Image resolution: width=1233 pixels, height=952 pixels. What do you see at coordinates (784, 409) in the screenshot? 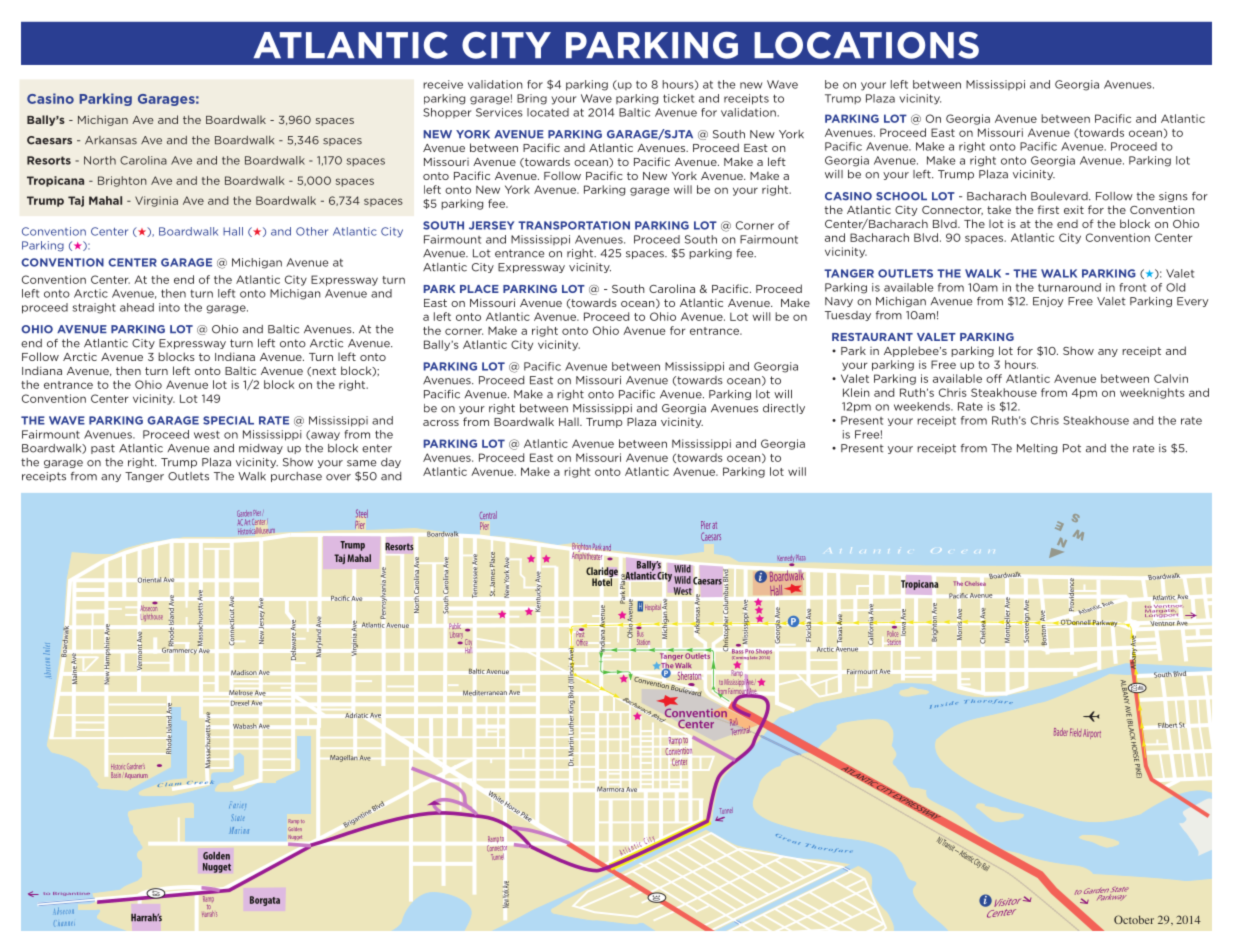
I see `directly` at bounding box center [784, 409].
